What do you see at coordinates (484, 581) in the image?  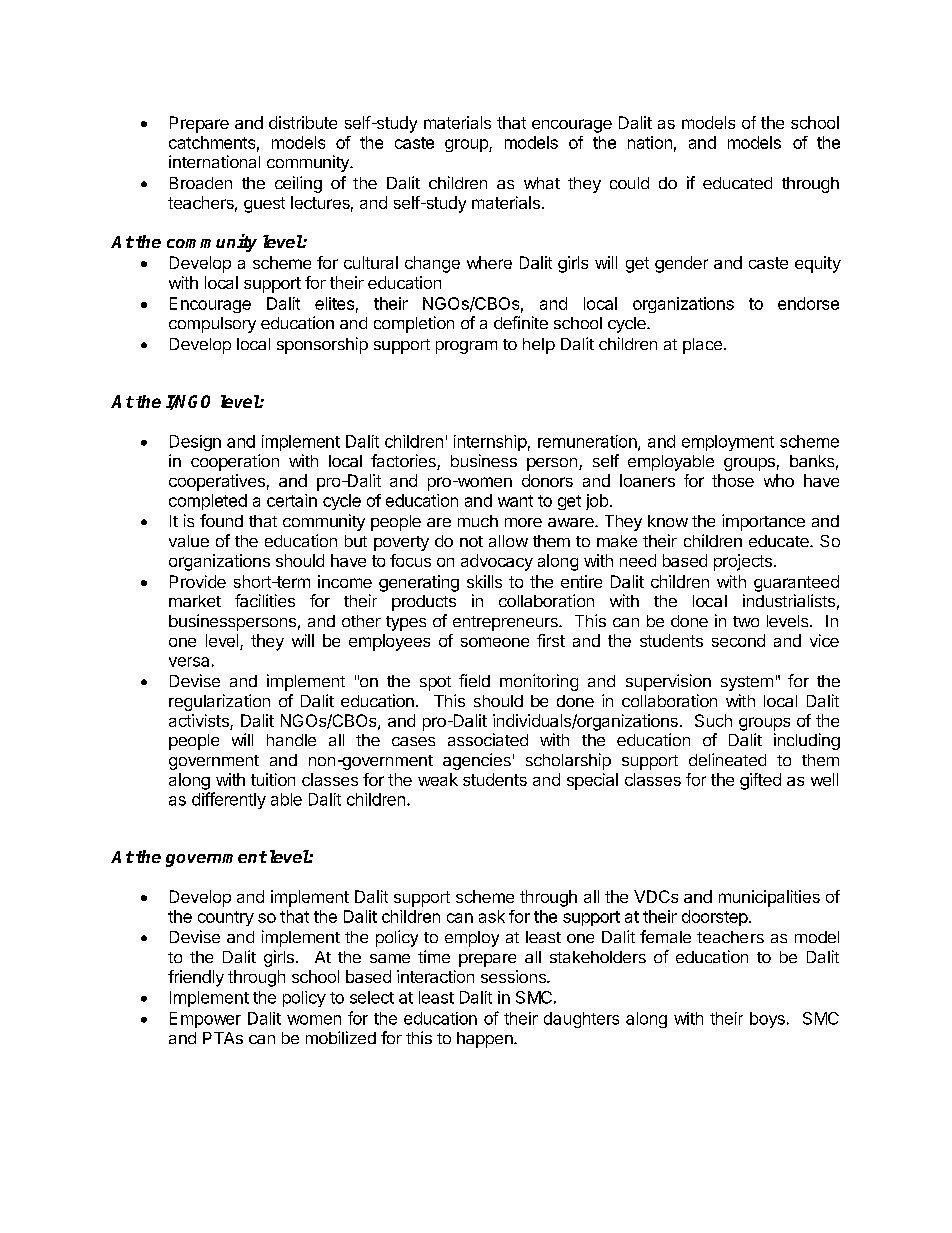 I see `skills` at bounding box center [484, 581].
